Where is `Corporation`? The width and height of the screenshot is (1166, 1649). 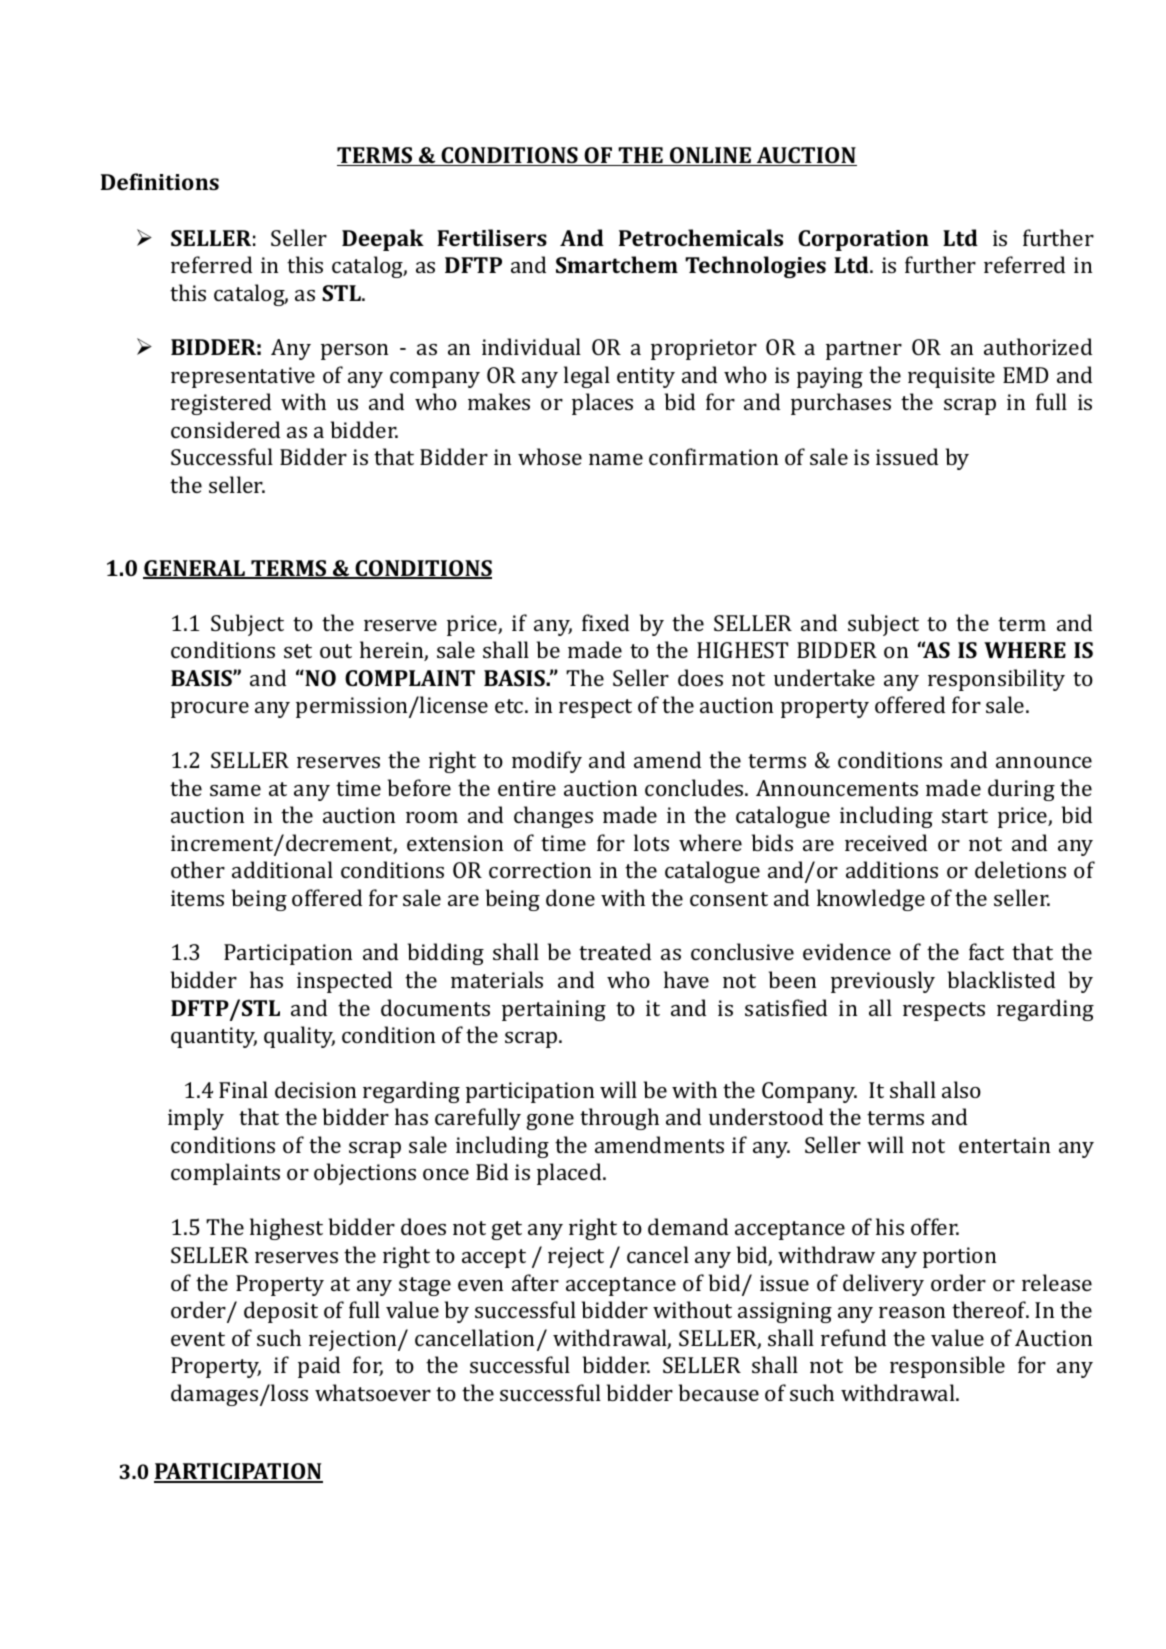 Corporation is located at coordinates (863, 240).
